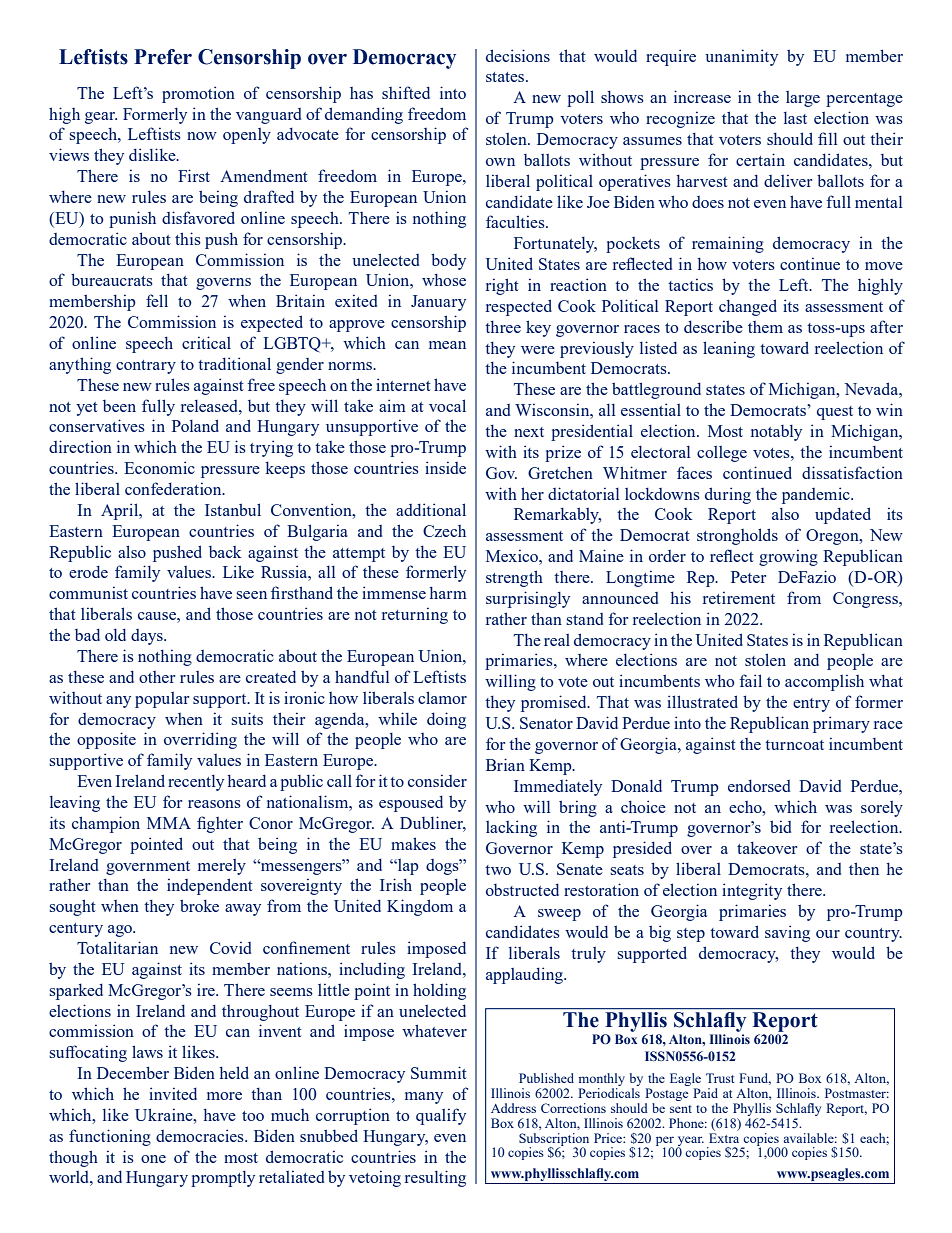  Describe the element at coordinates (518, 55) in the screenshot. I see `decisions` at that location.
